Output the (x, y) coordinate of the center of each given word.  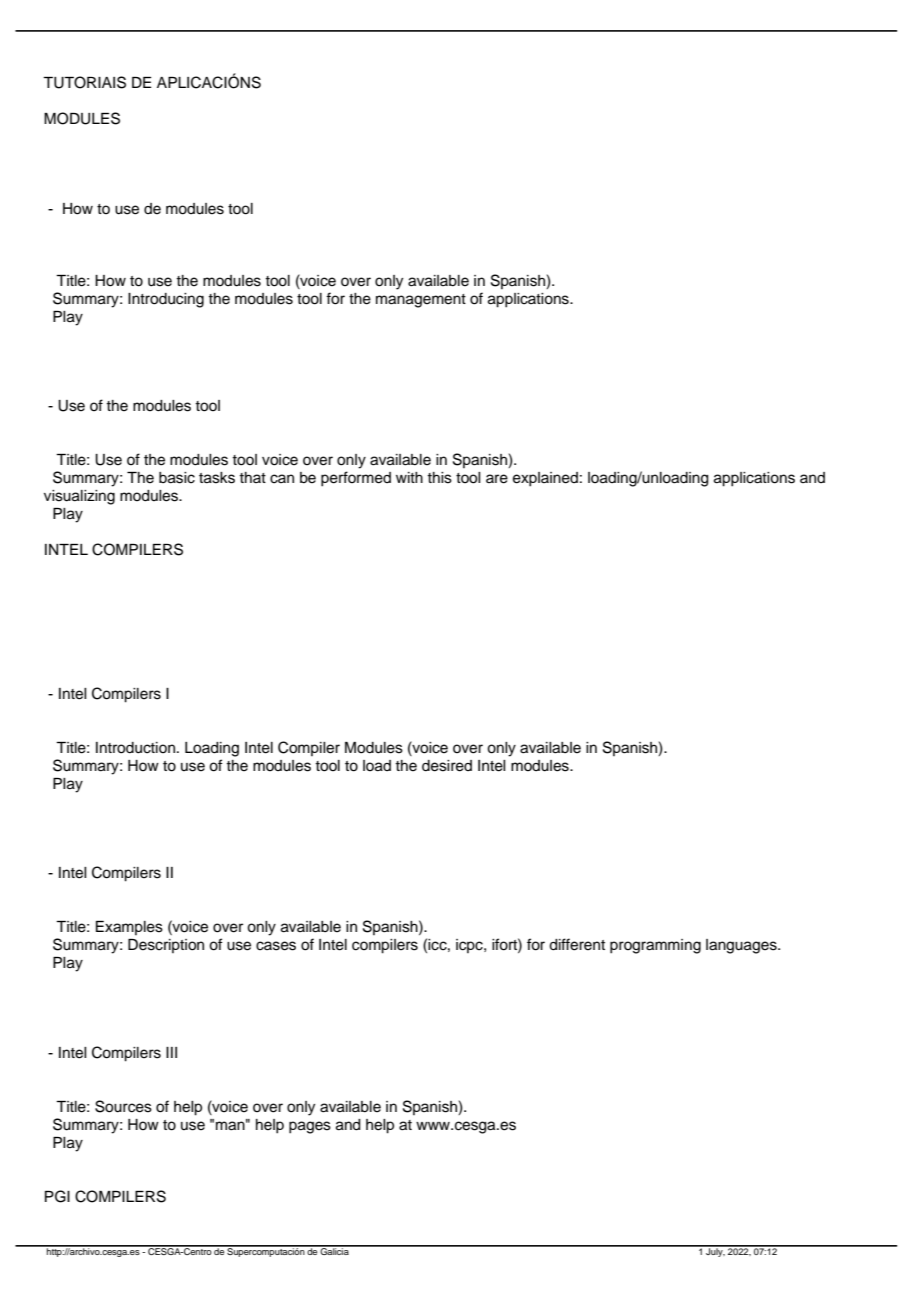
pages (310, 1127)
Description (166, 946)
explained (545, 479)
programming (655, 946)
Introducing (166, 300)
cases (276, 946)
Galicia (335, 1250)
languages (742, 946)
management (421, 301)
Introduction (135, 748)
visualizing (79, 497)
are (497, 479)
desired (447, 766)
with (409, 477)
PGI (57, 1196)
